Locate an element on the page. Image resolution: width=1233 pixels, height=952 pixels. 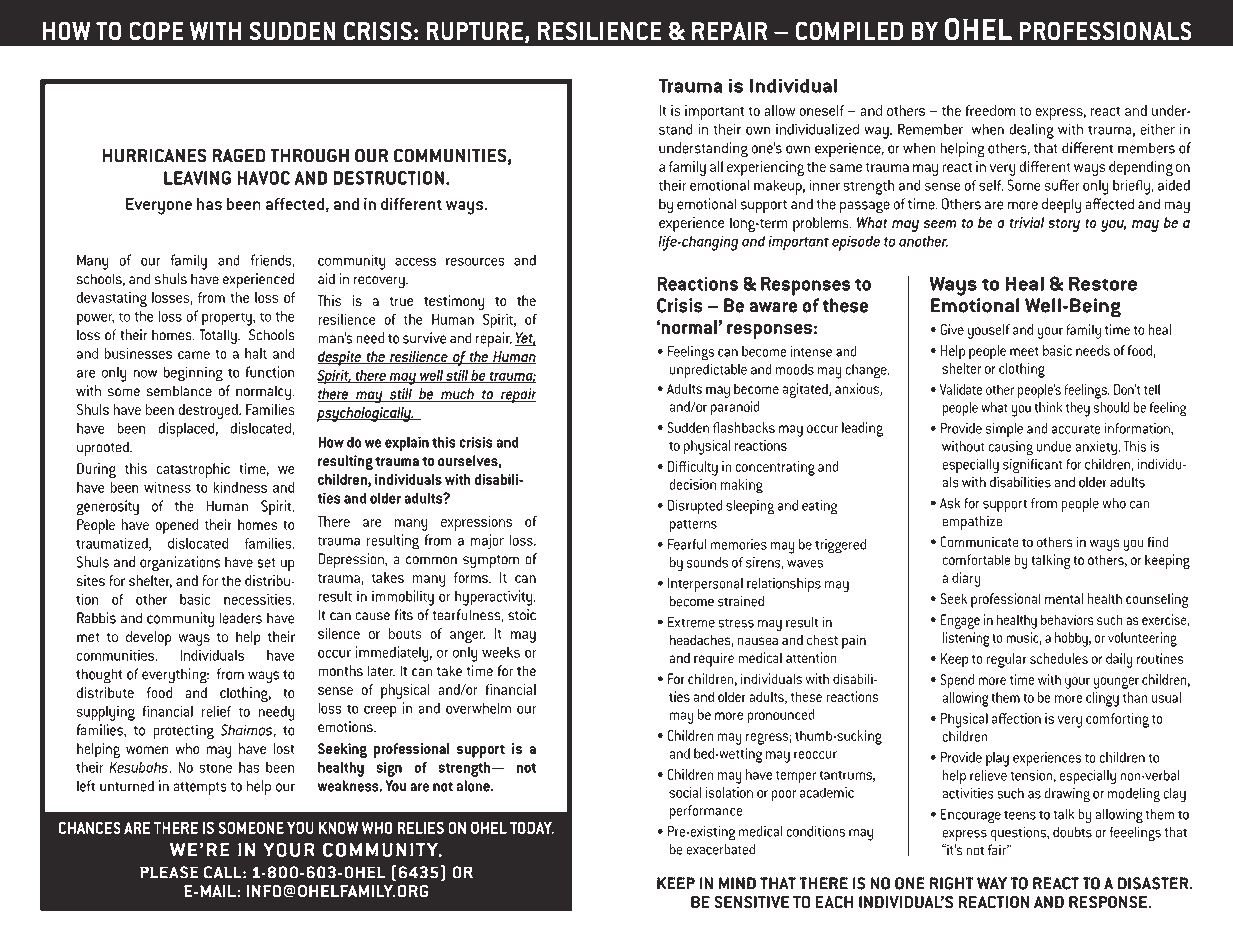
undue is located at coordinates (1054, 446).
